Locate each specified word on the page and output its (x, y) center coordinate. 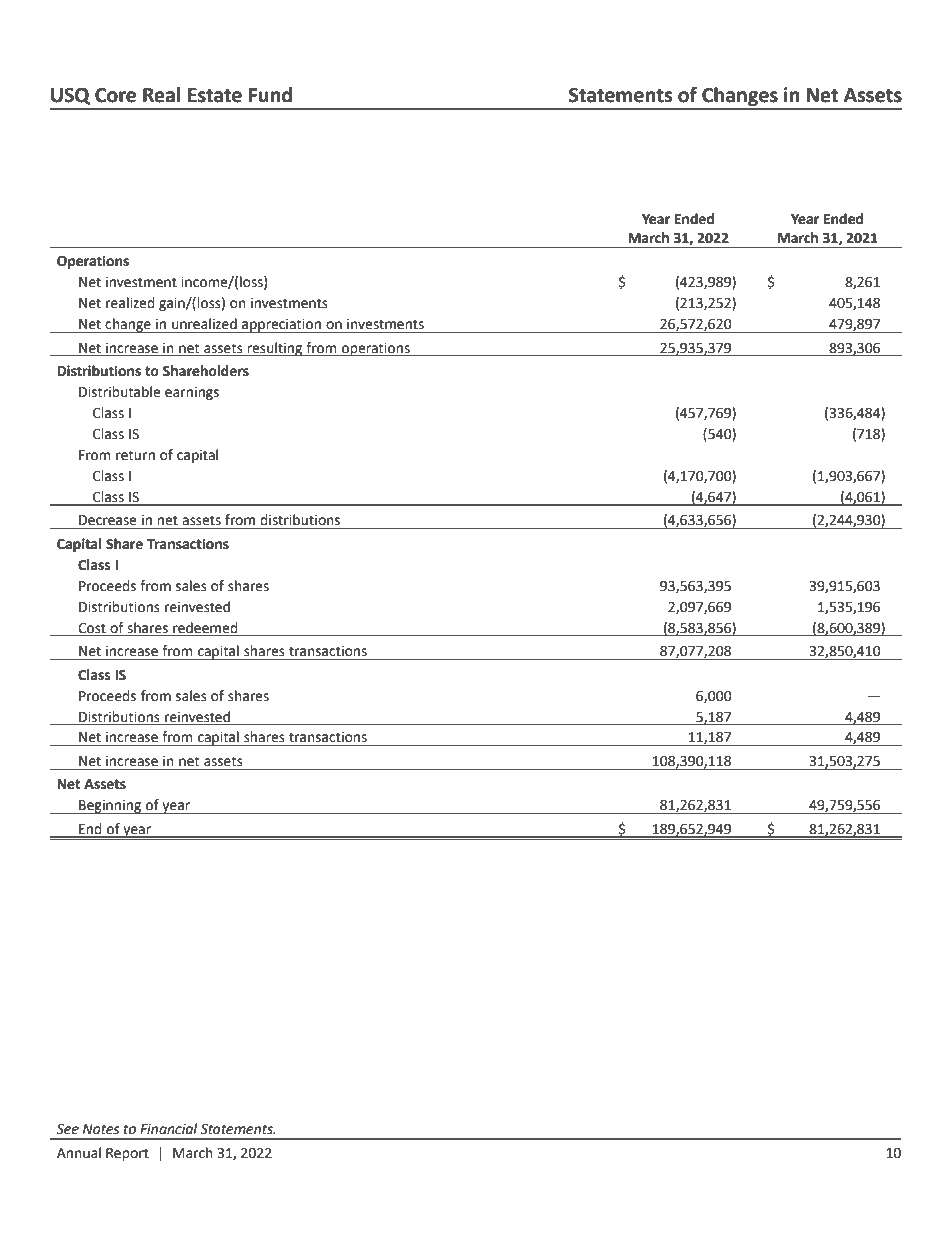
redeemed (205, 627)
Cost (92, 628)
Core (115, 95)
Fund (270, 95)
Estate (215, 95)
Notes (101, 1129)
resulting (275, 349)
